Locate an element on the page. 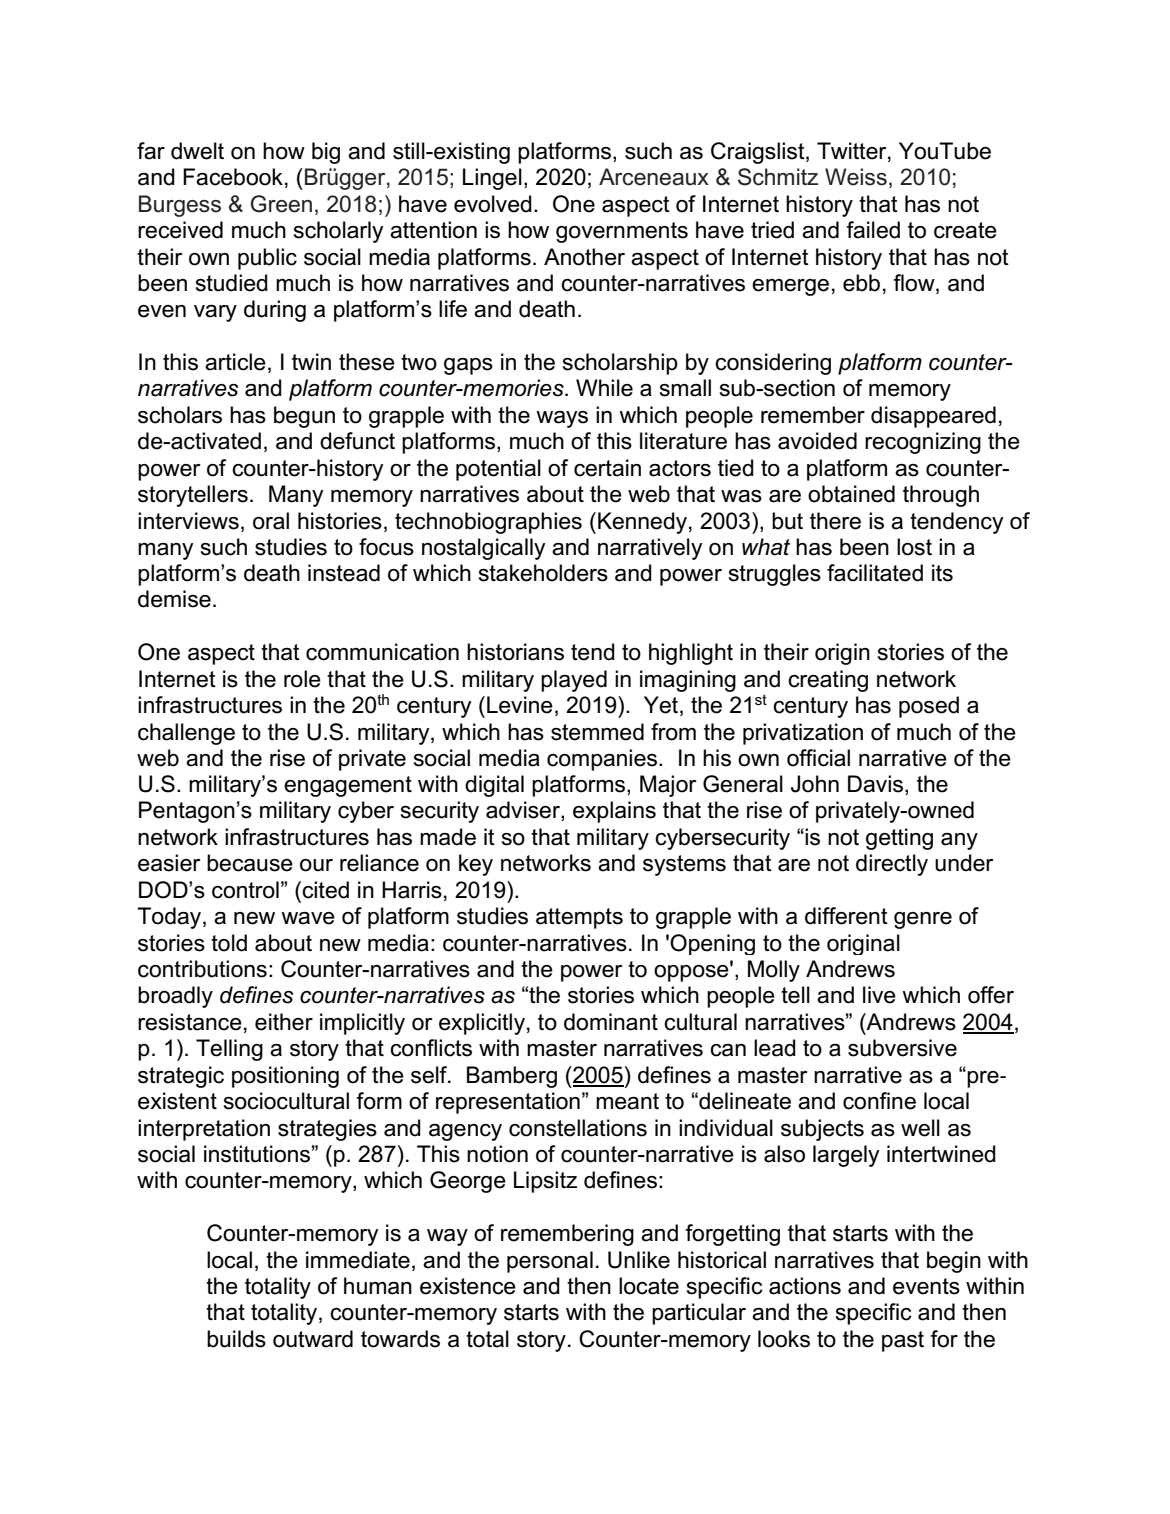  Weiss is located at coordinates (856, 177).
